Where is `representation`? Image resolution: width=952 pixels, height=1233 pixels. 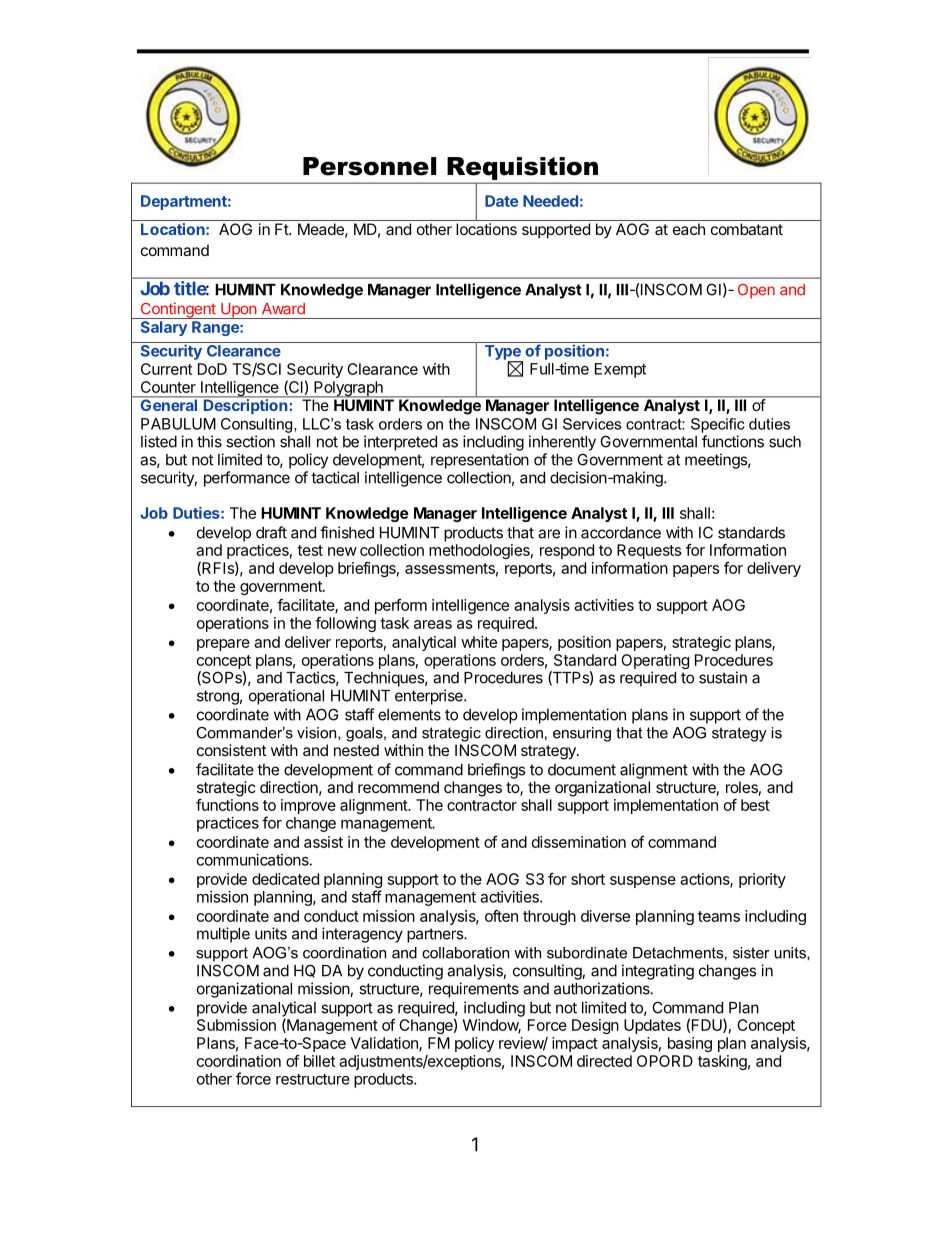
representation is located at coordinates (480, 461).
